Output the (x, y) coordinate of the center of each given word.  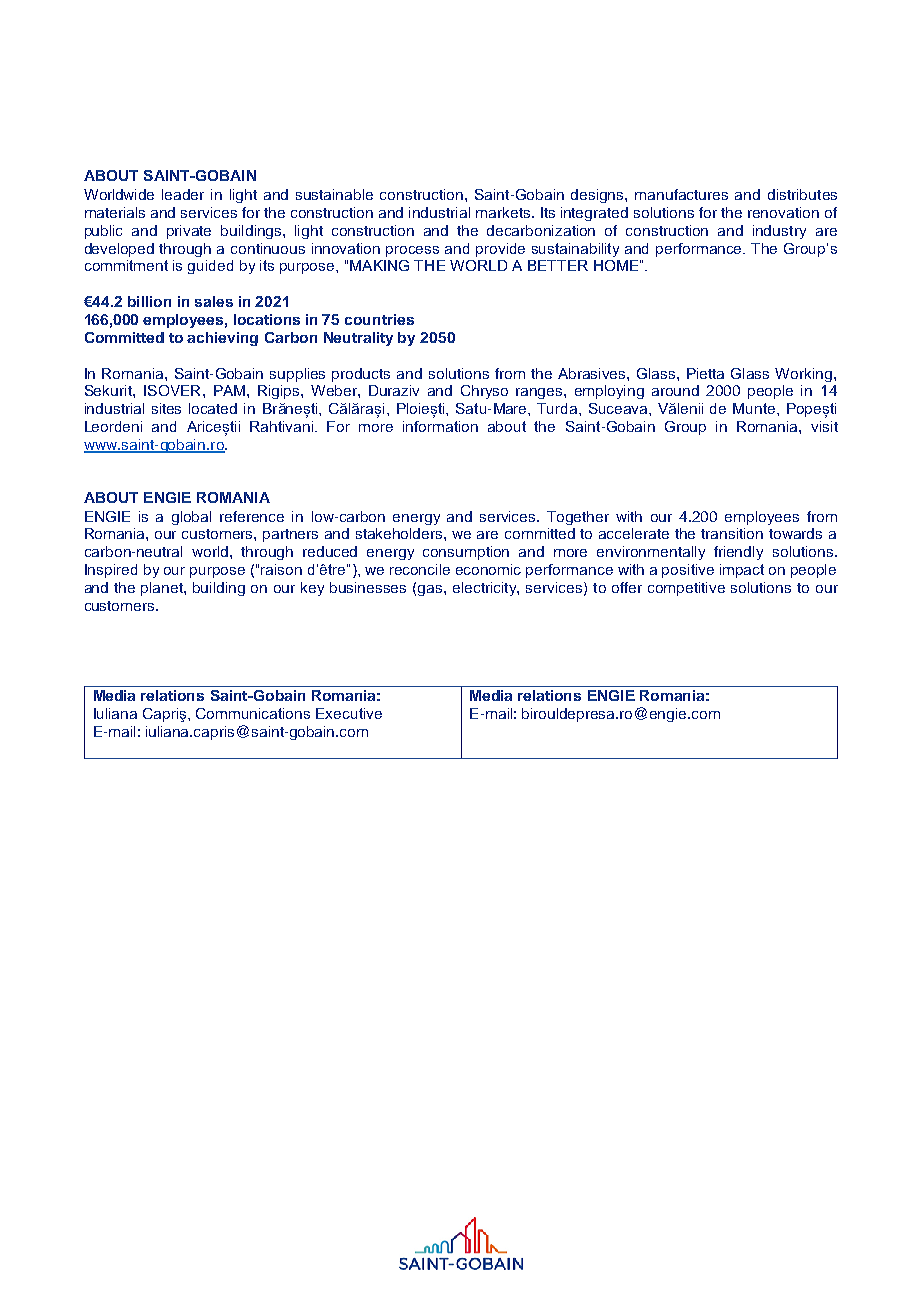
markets (504, 212)
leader (183, 194)
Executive (349, 713)
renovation (783, 212)
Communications (253, 713)
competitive (686, 589)
